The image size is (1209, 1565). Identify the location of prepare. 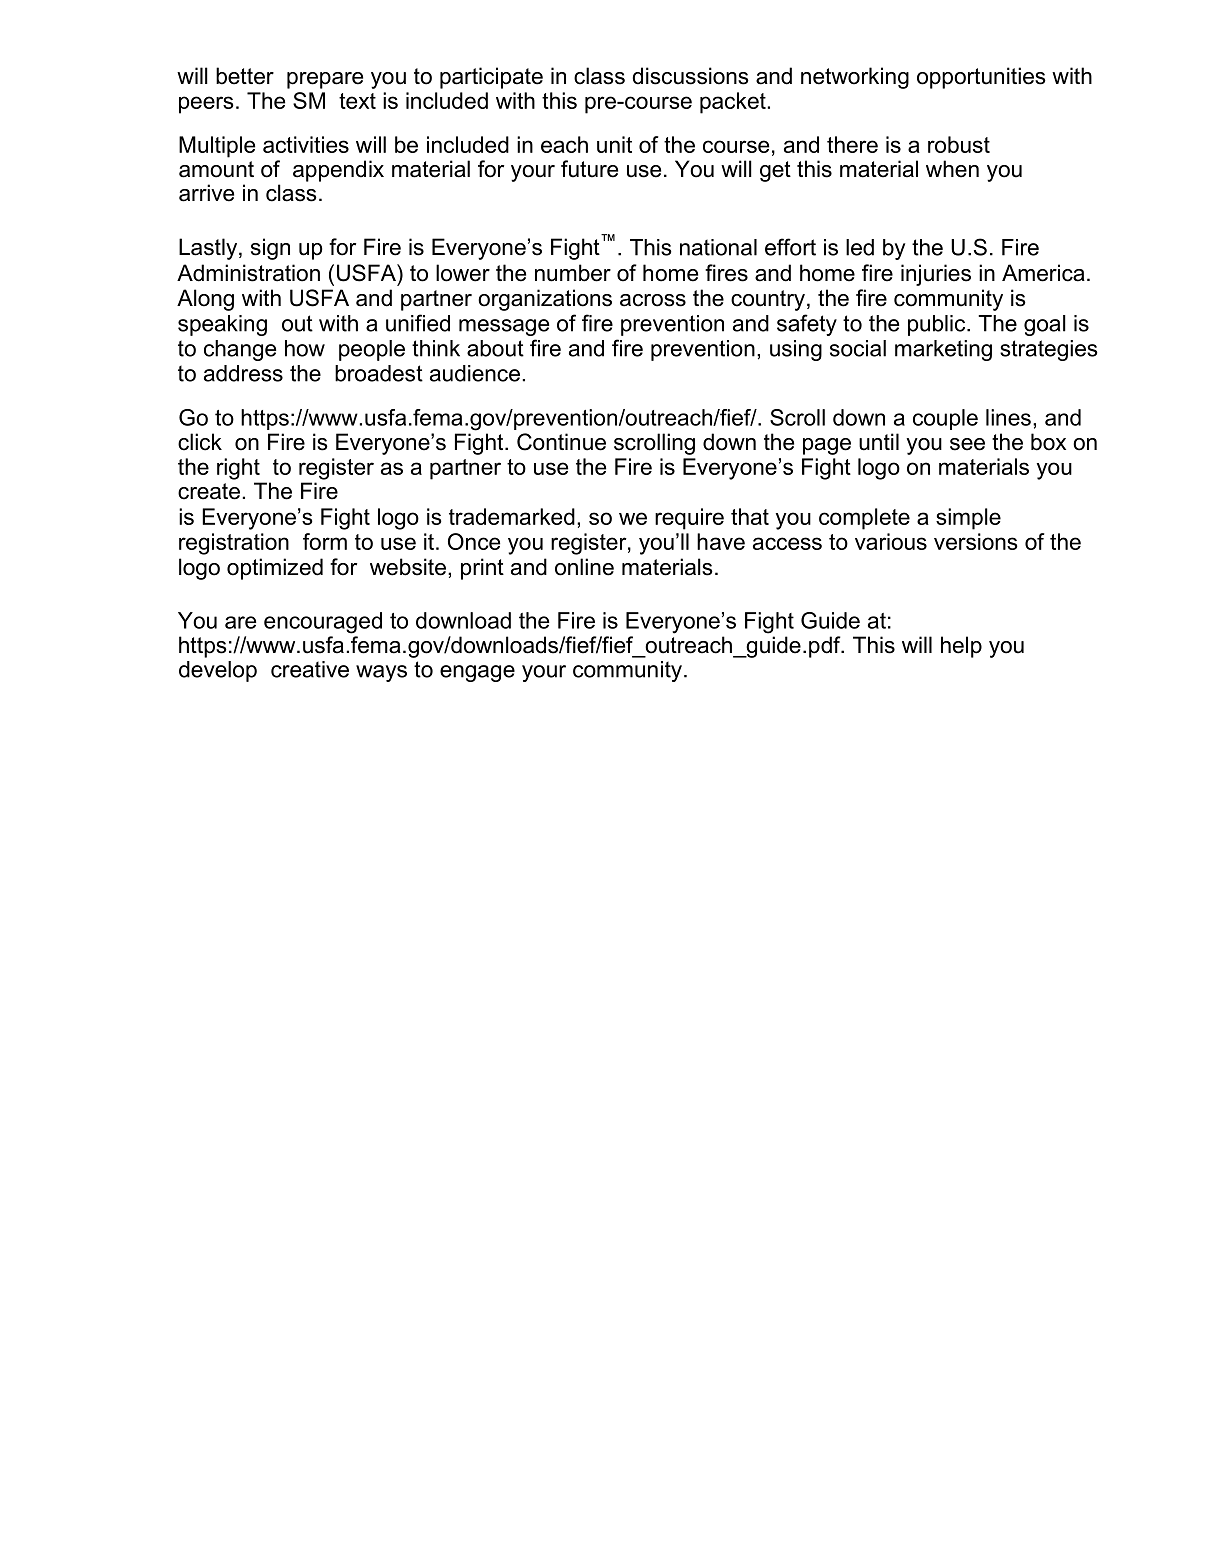
(325, 80).
